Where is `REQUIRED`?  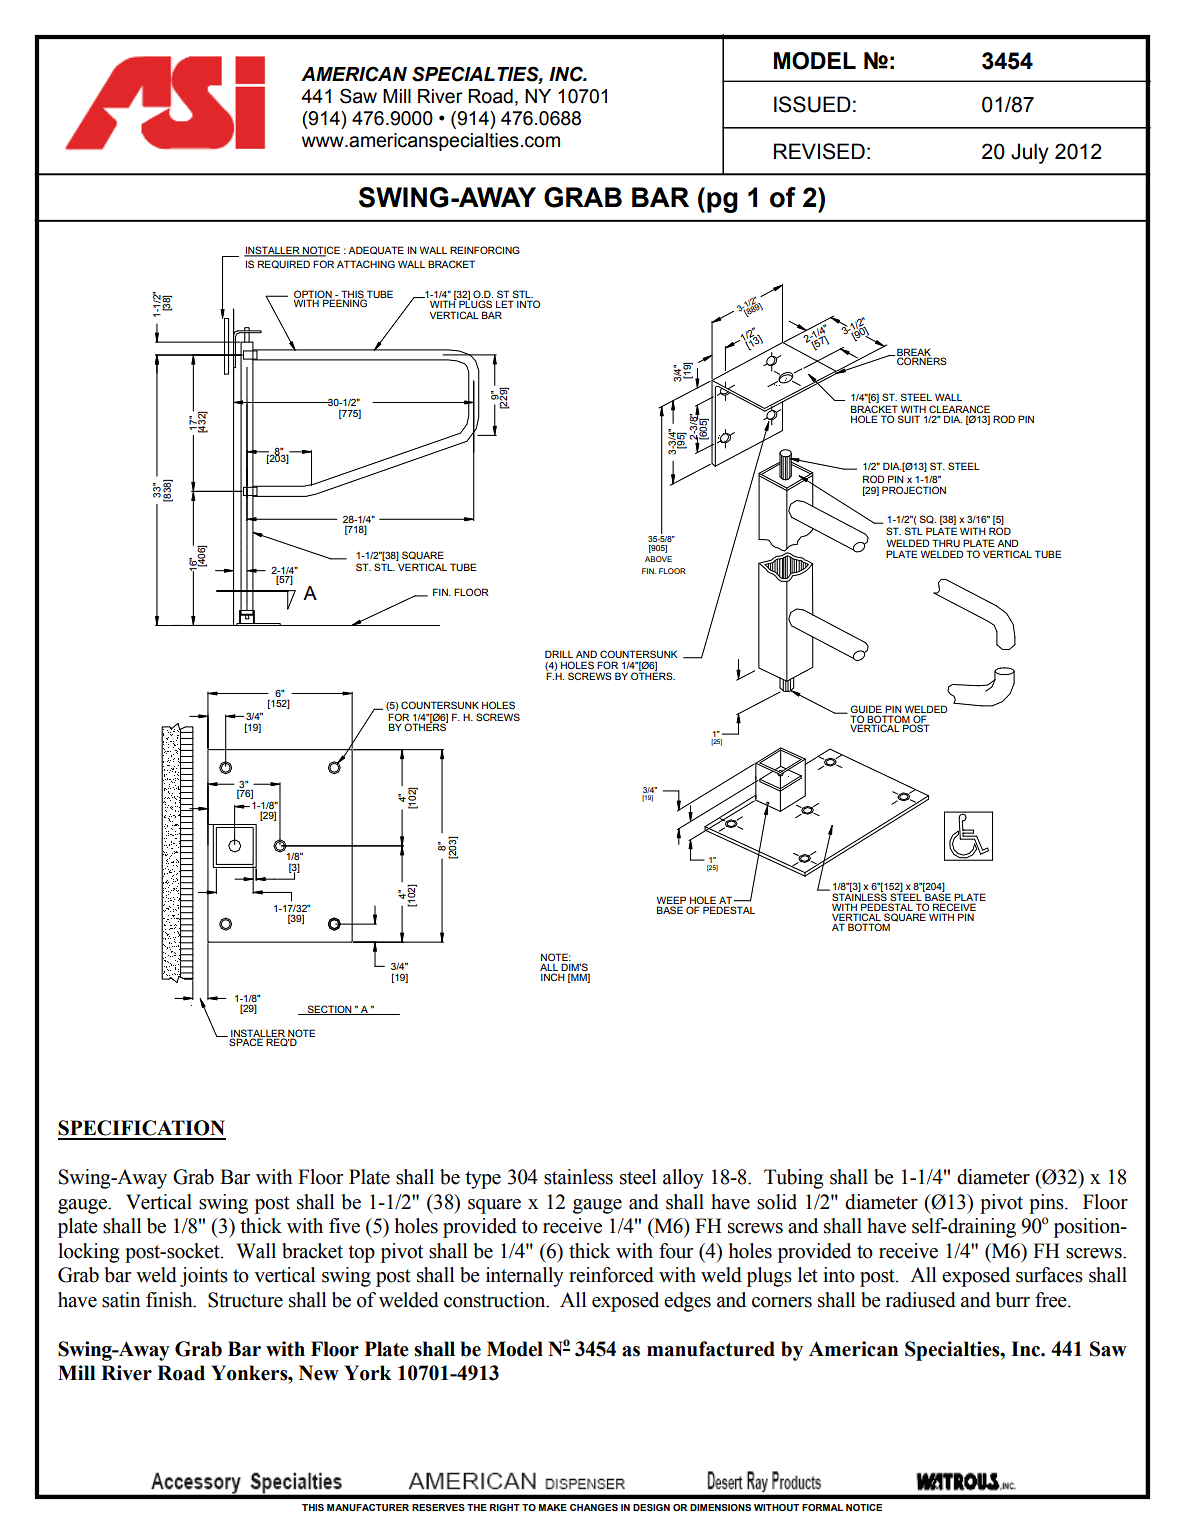
REQUIRED is located at coordinates (284, 264).
